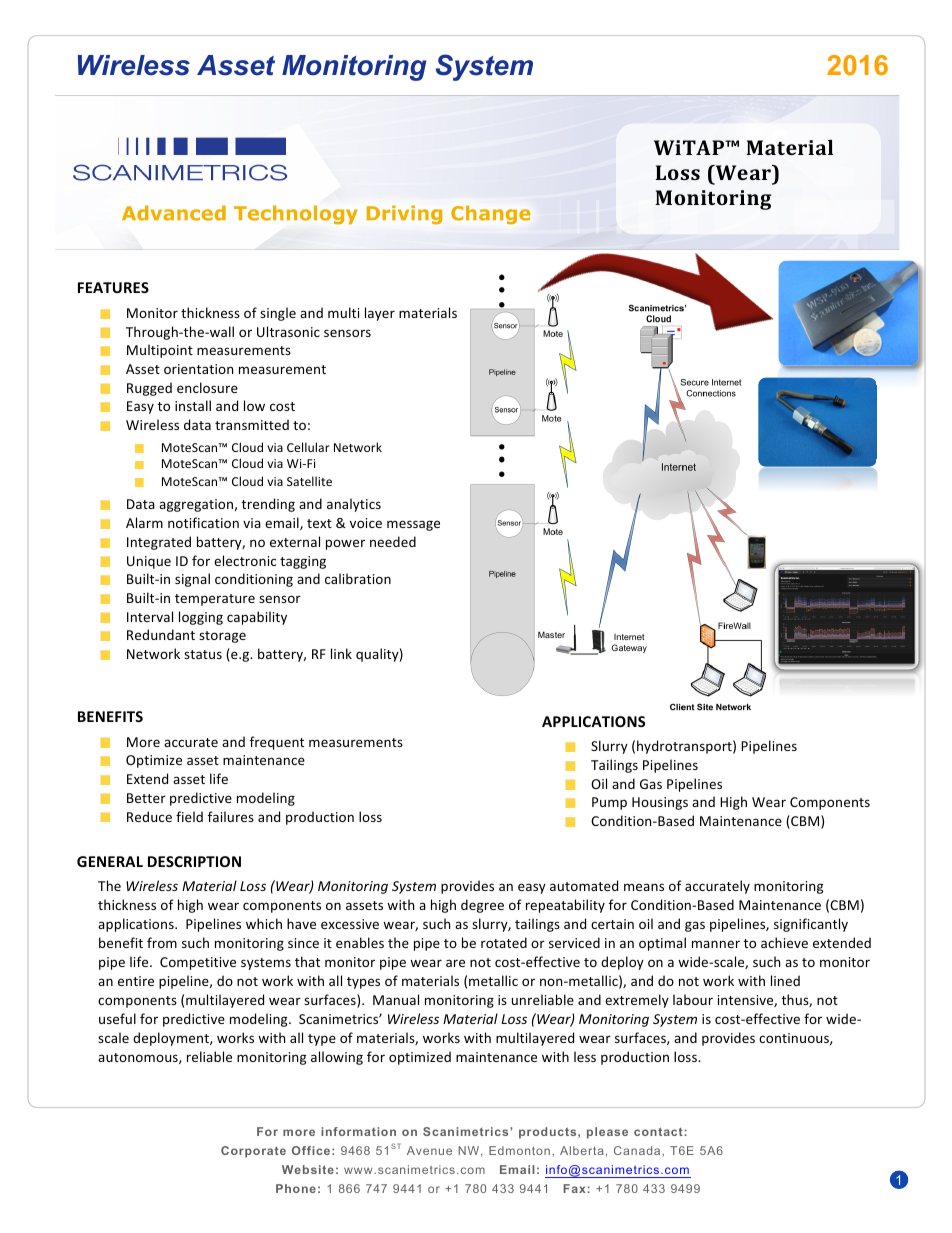 This screenshot has height=1233, width=952. What do you see at coordinates (278, 314) in the screenshot?
I see `single` at bounding box center [278, 314].
